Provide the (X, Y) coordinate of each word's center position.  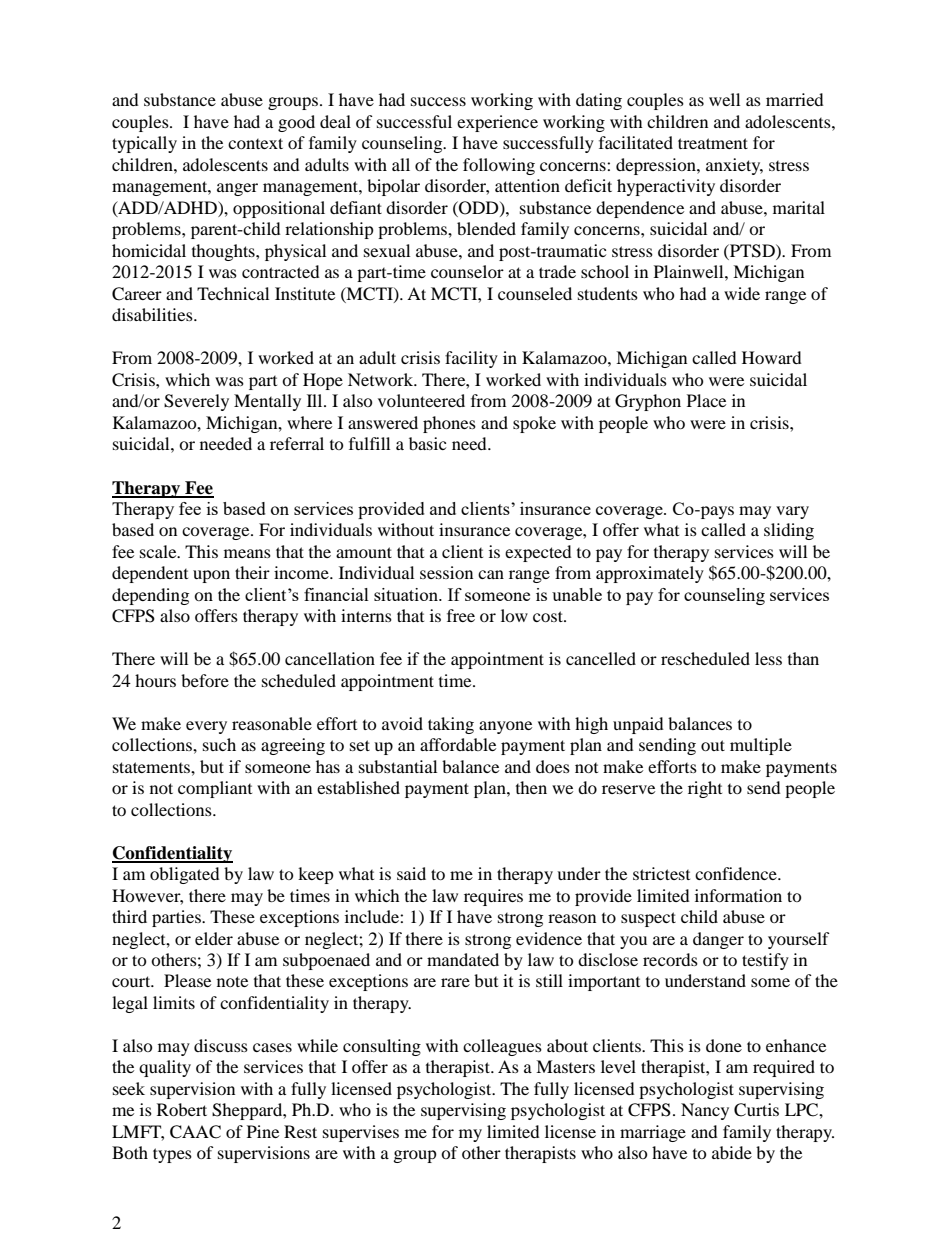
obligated (185, 875)
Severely (196, 402)
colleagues (502, 1047)
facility (471, 359)
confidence (737, 873)
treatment (713, 143)
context (255, 143)
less (768, 658)
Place (706, 400)
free (461, 615)
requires (493, 897)
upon (211, 576)
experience (497, 123)
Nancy (705, 1111)
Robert (182, 1109)
